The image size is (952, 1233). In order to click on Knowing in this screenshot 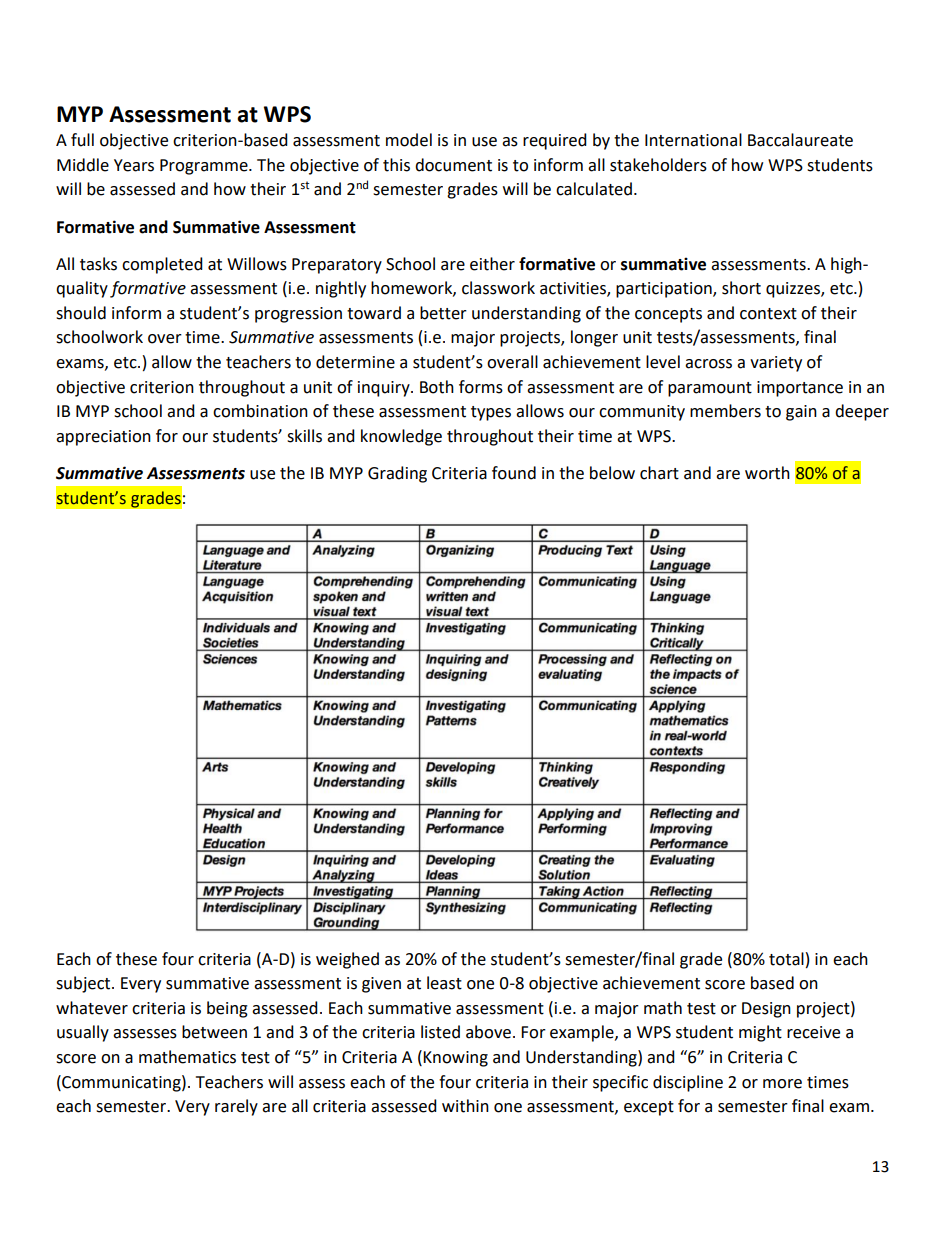, I will do `click(455, 1059)`.
